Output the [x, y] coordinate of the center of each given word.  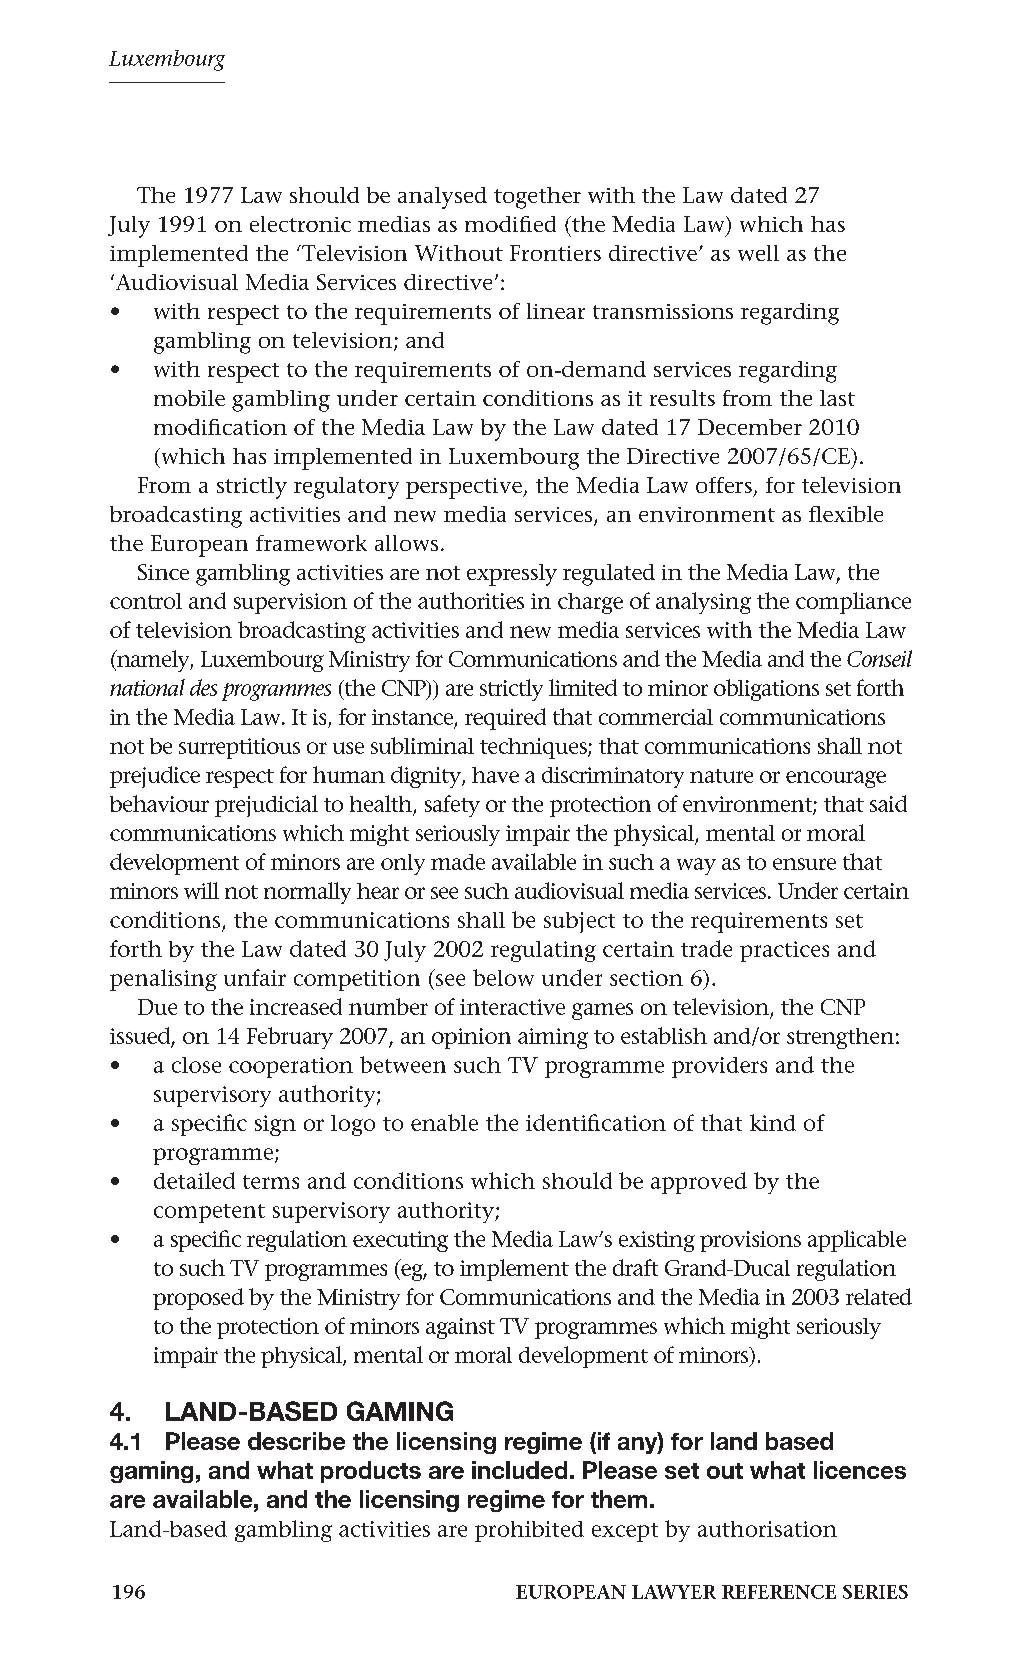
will [201, 890]
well [758, 253]
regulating [543, 951]
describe [296, 1441]
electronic [300, 224]
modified [510, 224]
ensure [804, 864]
